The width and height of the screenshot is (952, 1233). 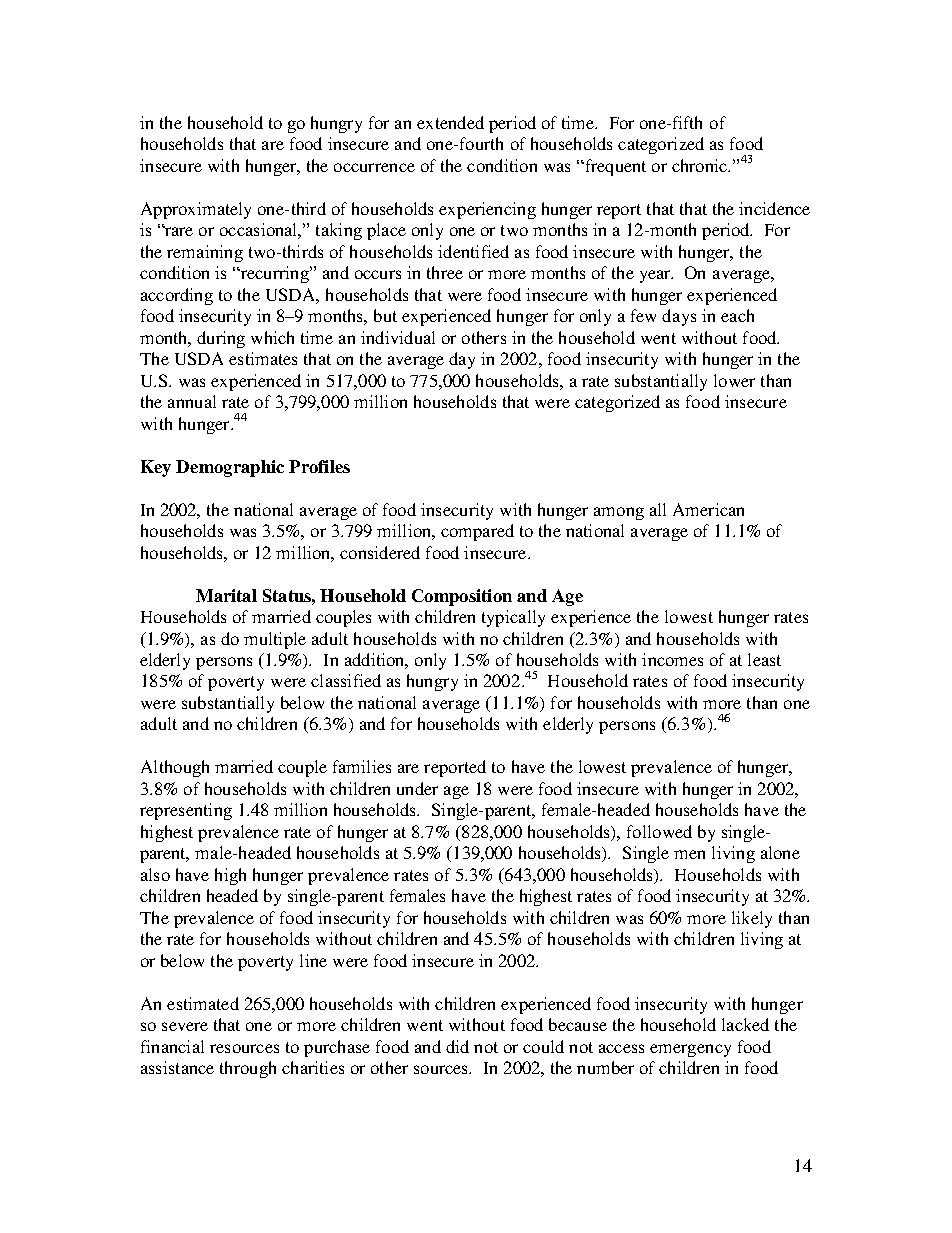 What do you see at coordinates (614, 167) in the screenshot?
I see `frequent` at bounding box center [614, 167].
